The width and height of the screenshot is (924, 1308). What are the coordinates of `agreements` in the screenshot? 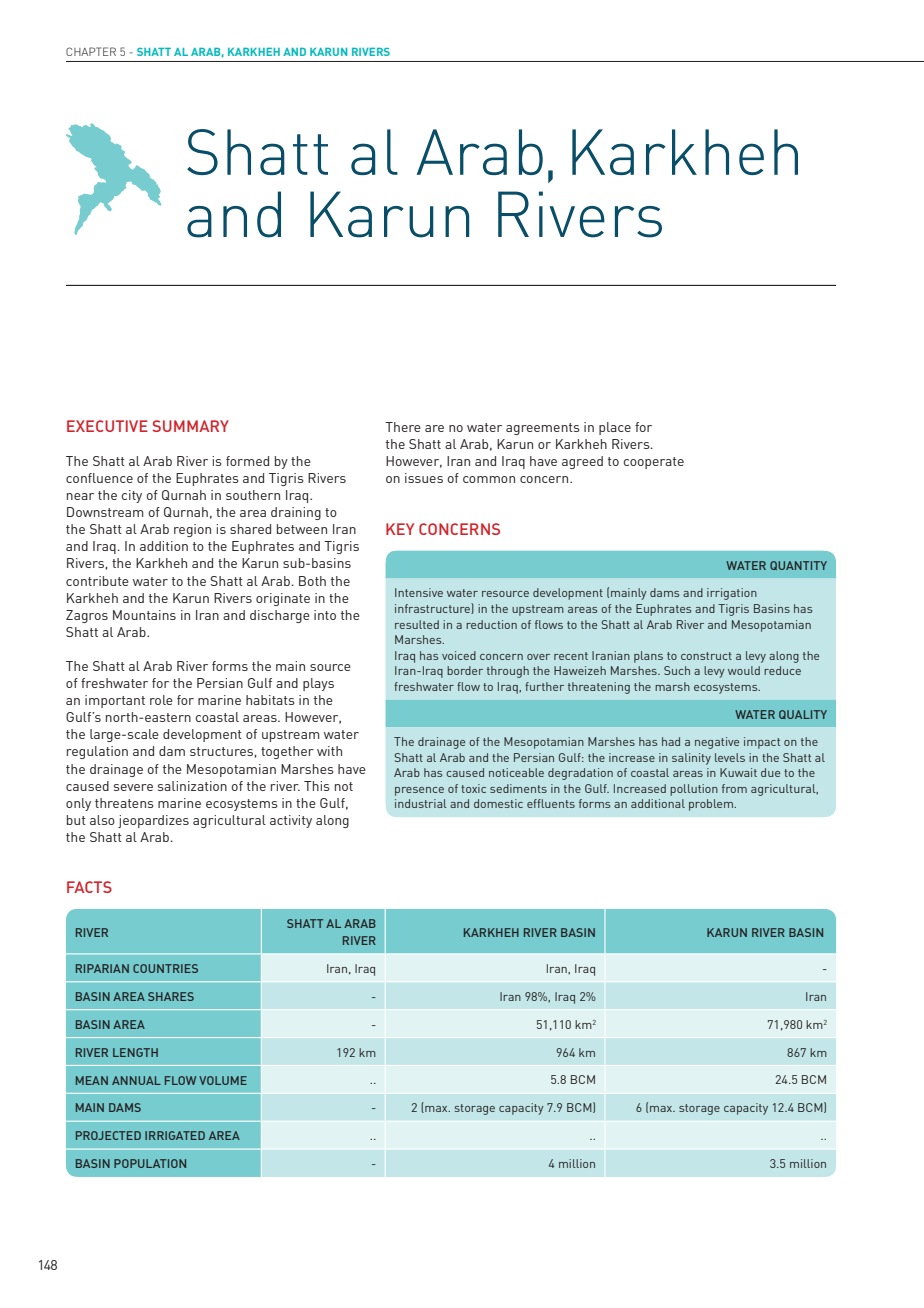 It's located at (543, 429).
